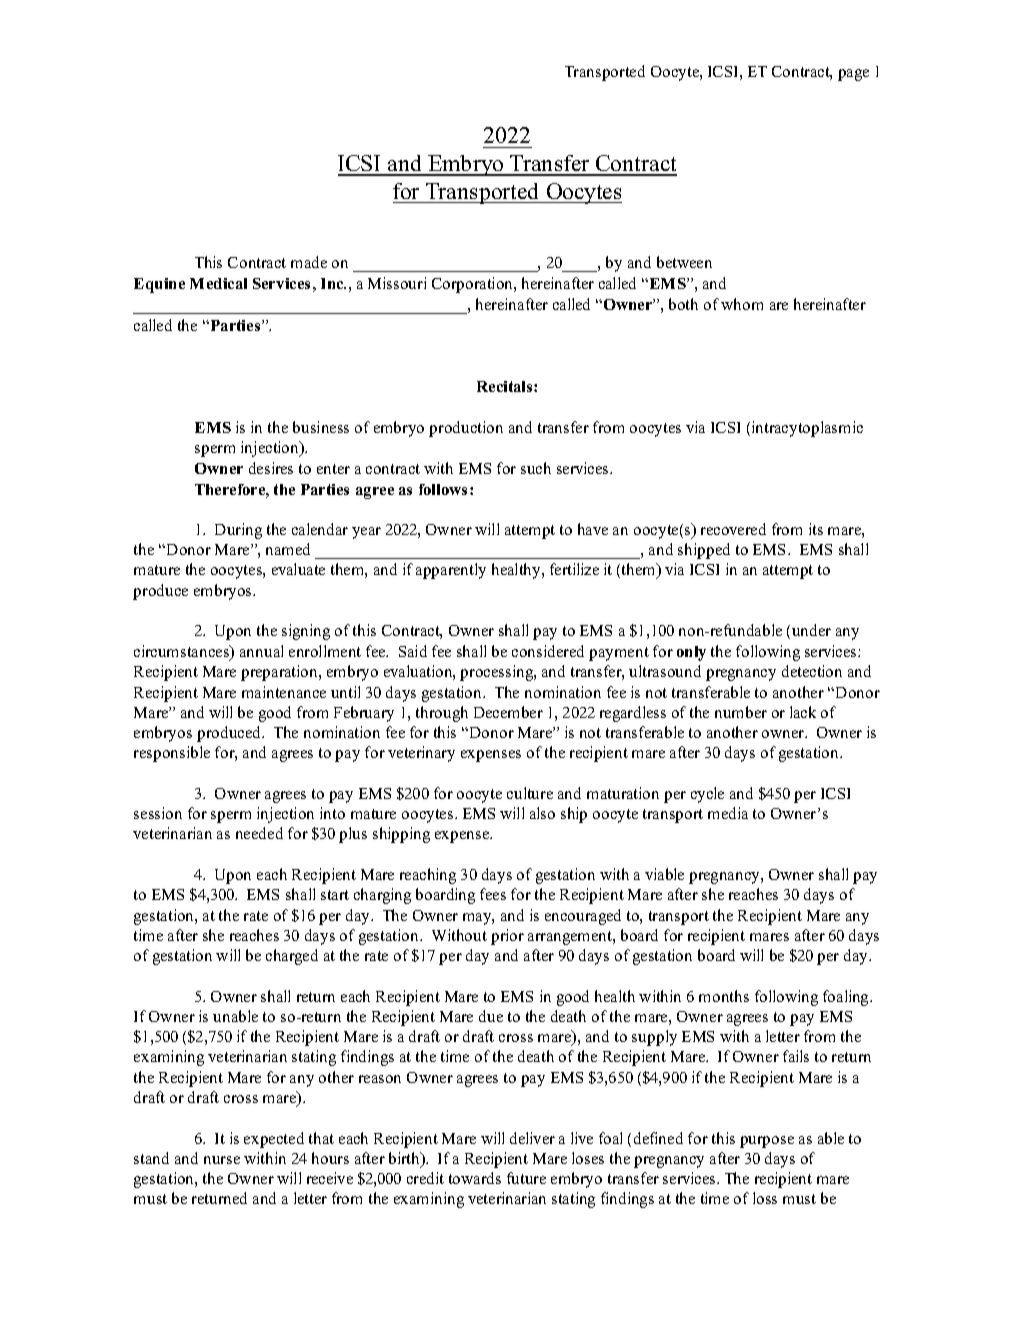 Image resolution: width=1034 pixels, height=1338 pixels. Describe the element at coordinates (728, 813) in the page. I see `media` at that location.
